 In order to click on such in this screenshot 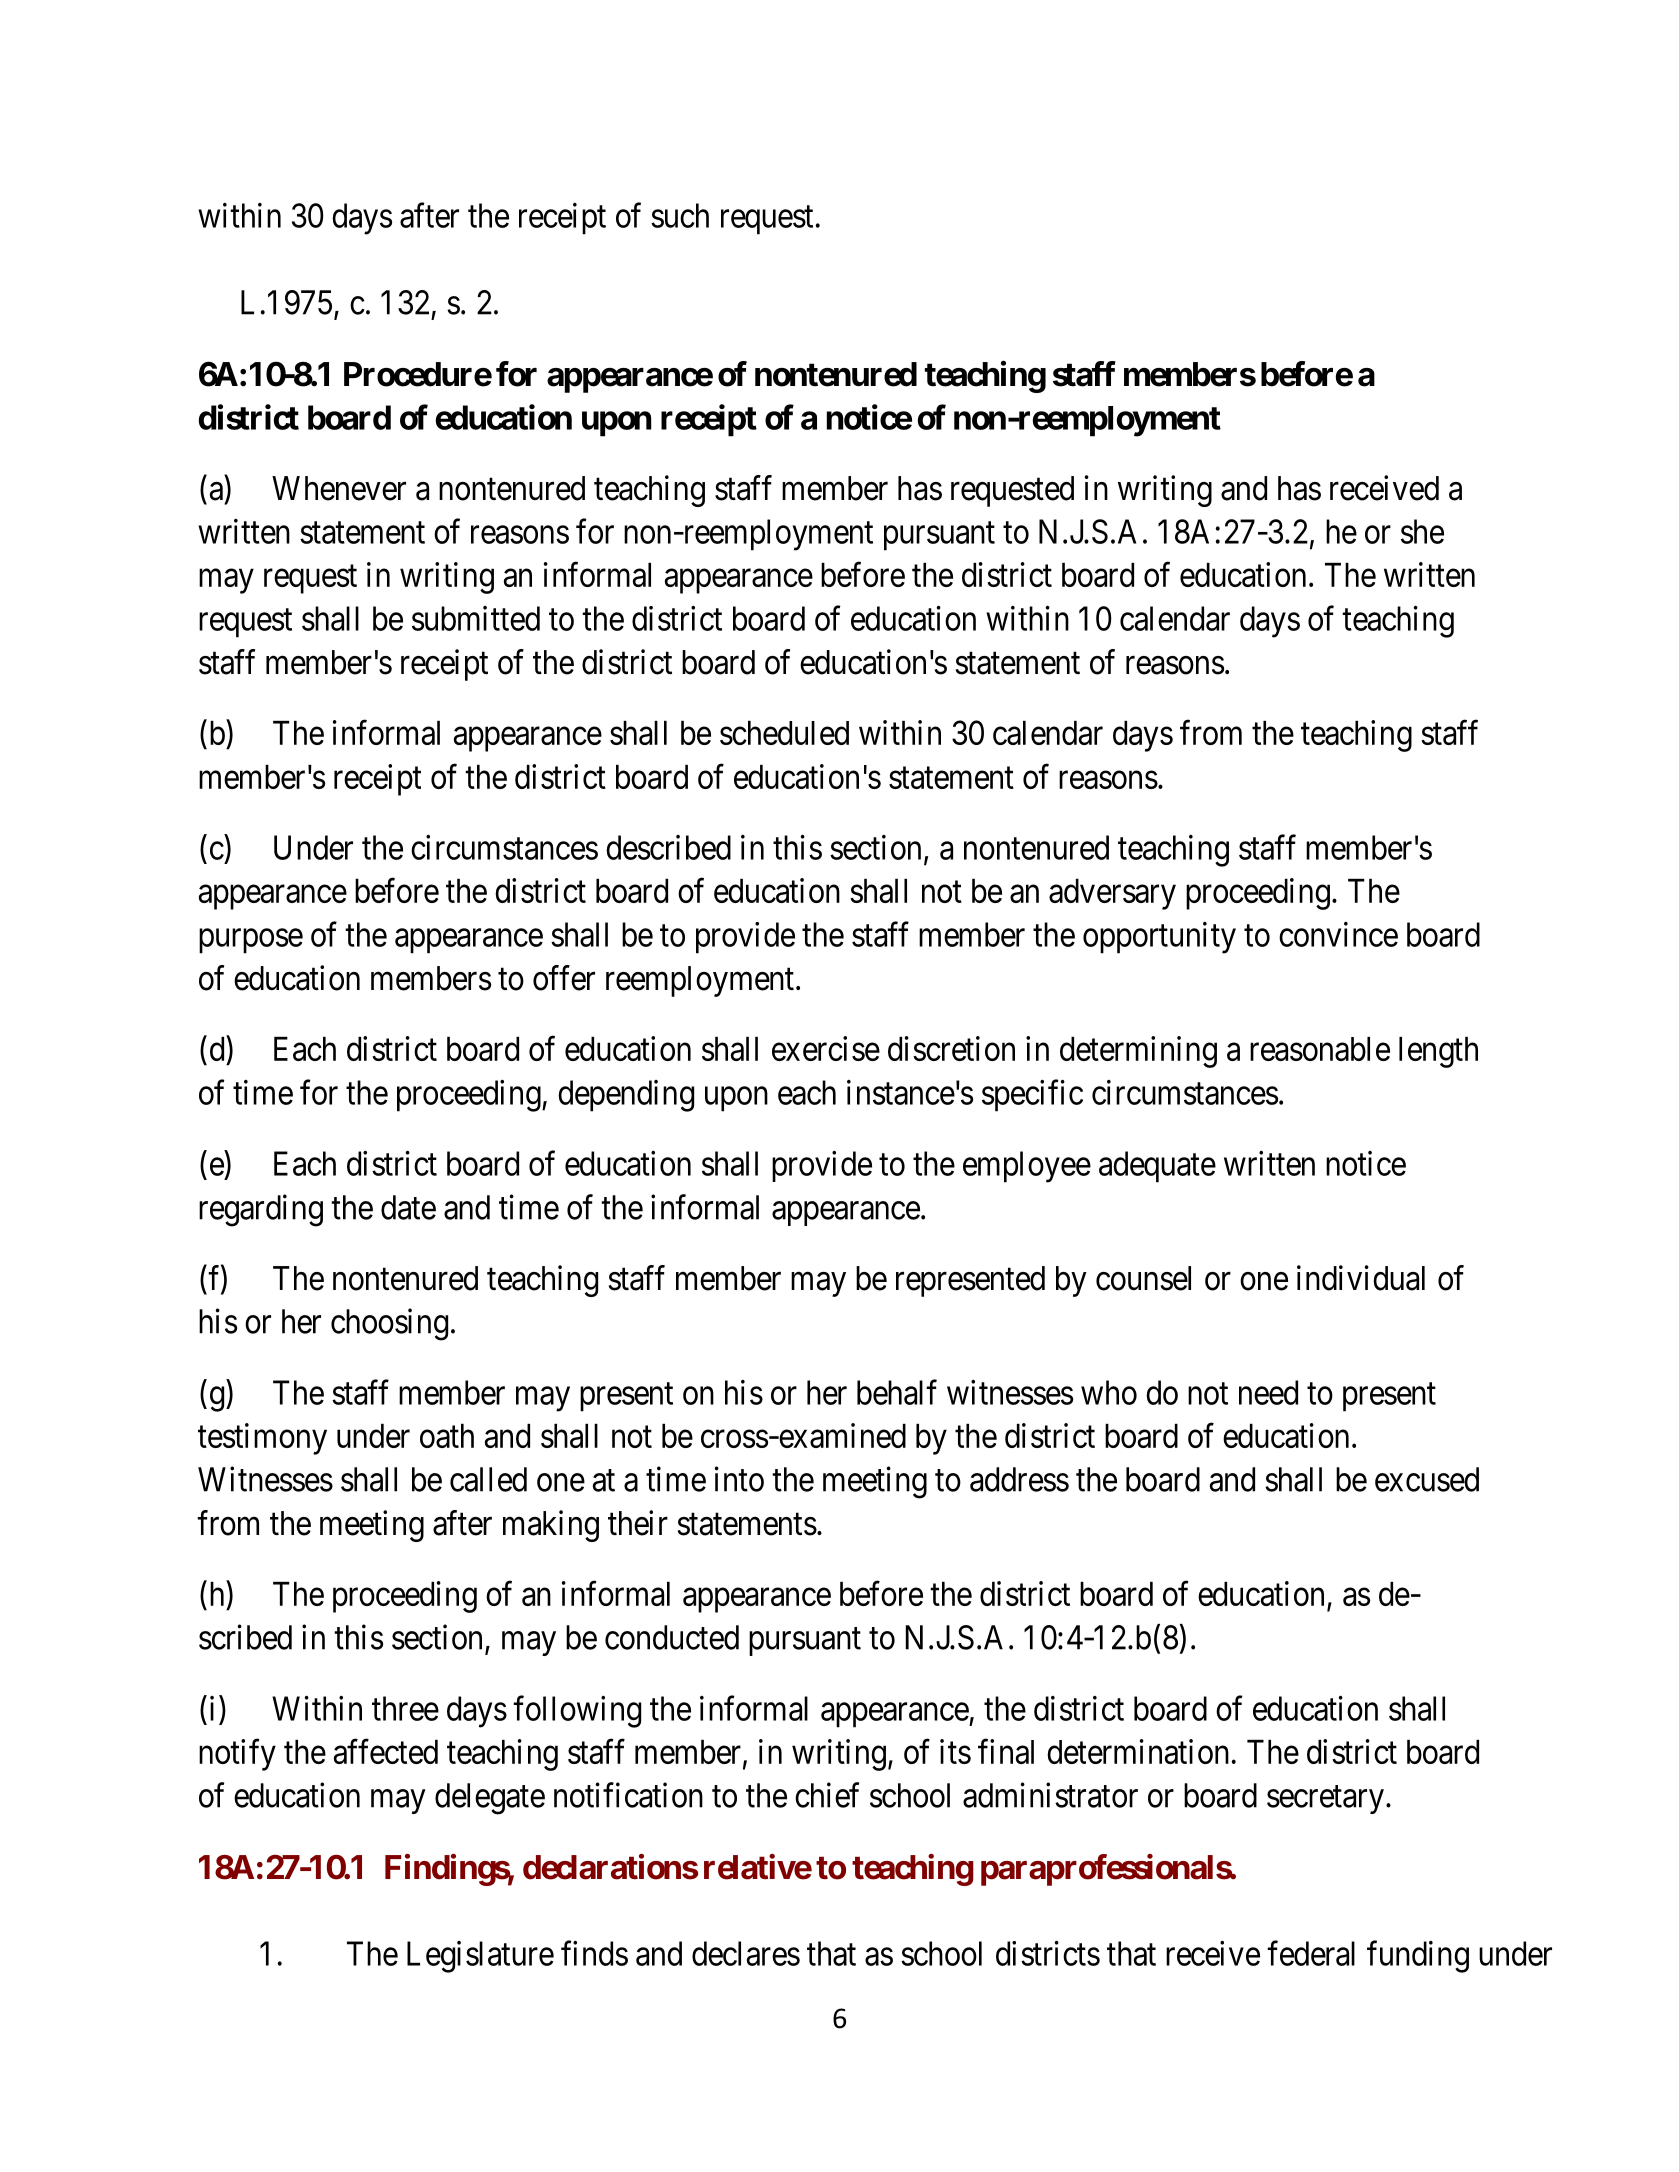, I will do `click(680, 215)`.
